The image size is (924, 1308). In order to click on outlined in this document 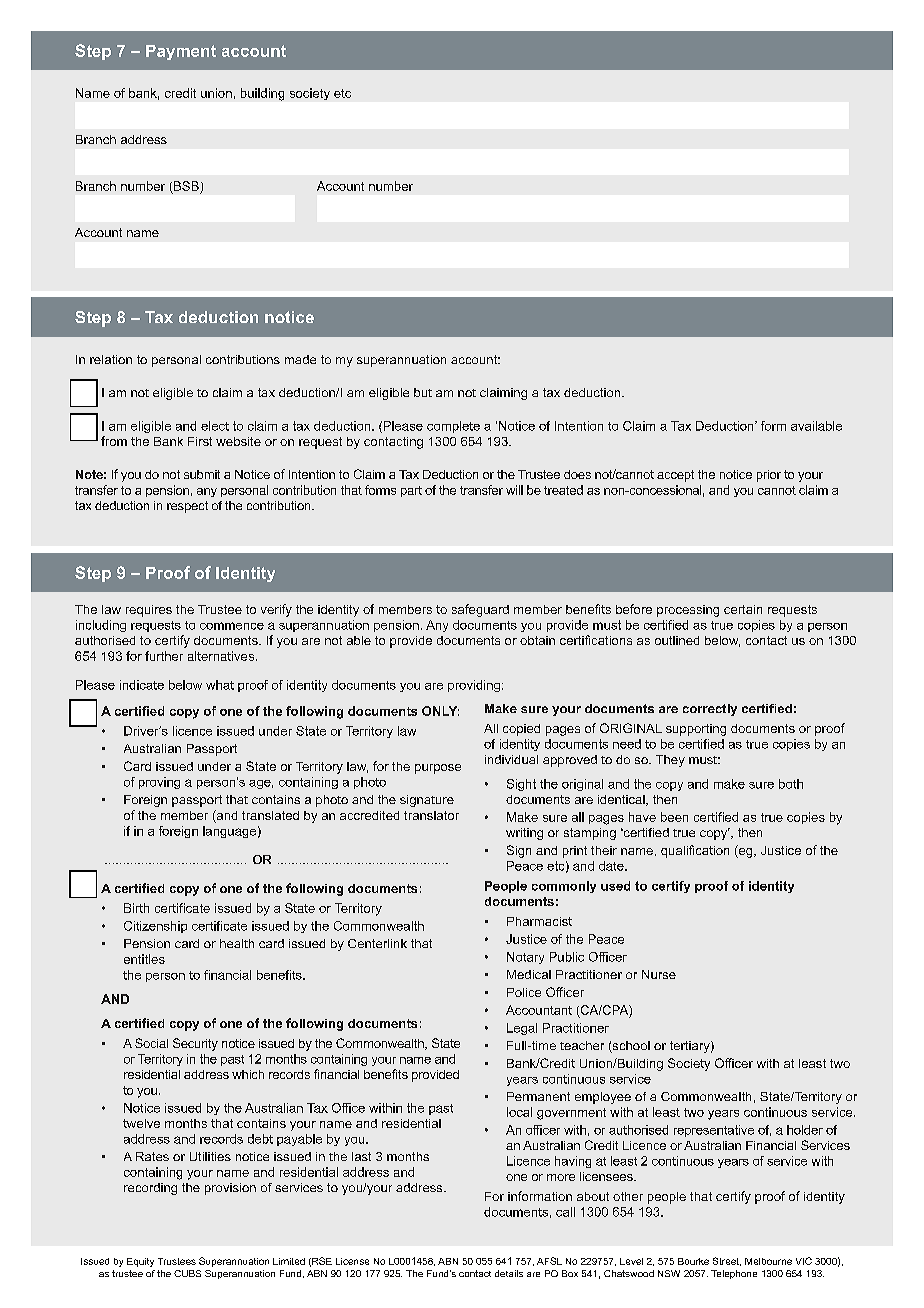, I will do `click(677, 640)`.
